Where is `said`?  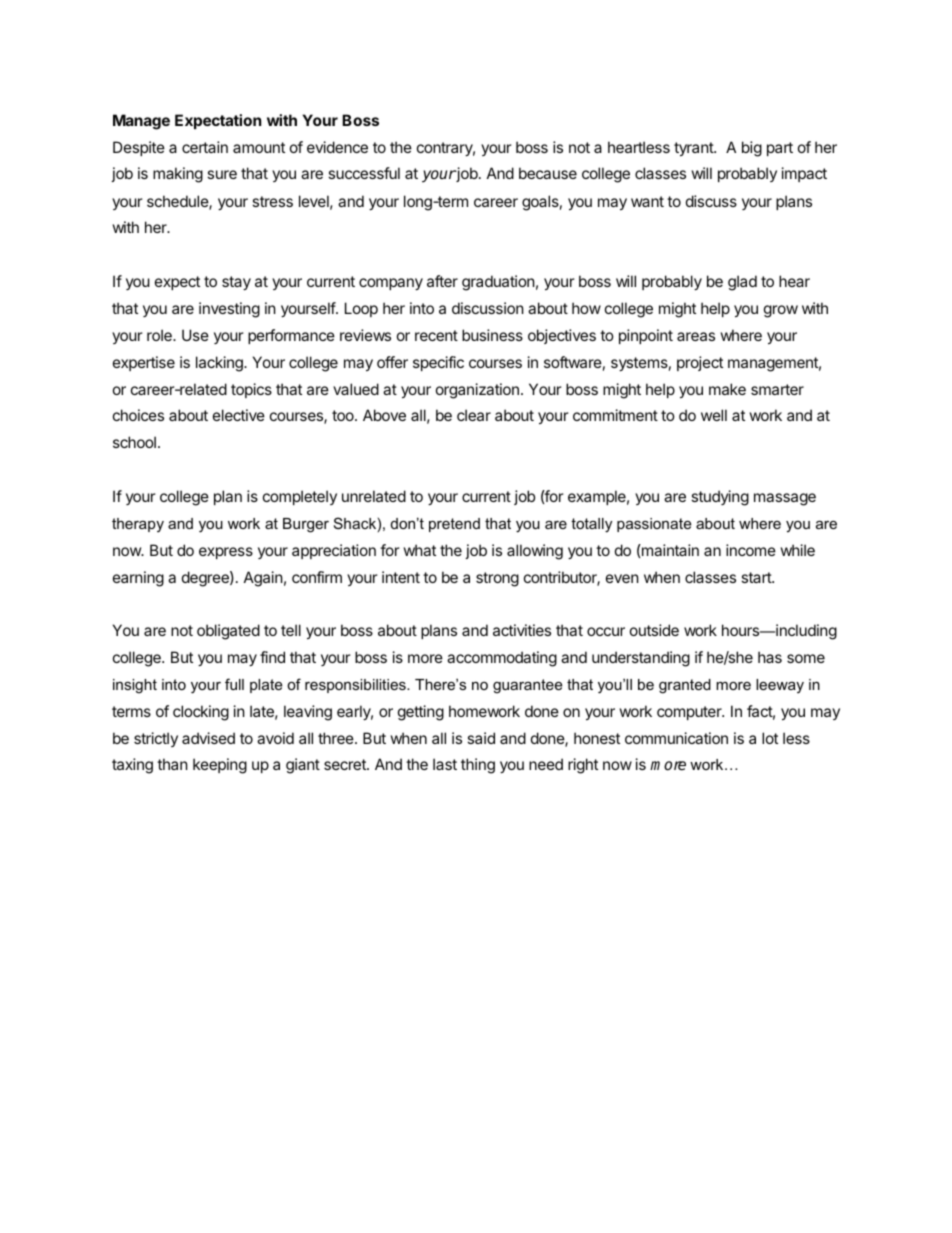 said is located at coordinates (481, 738).
